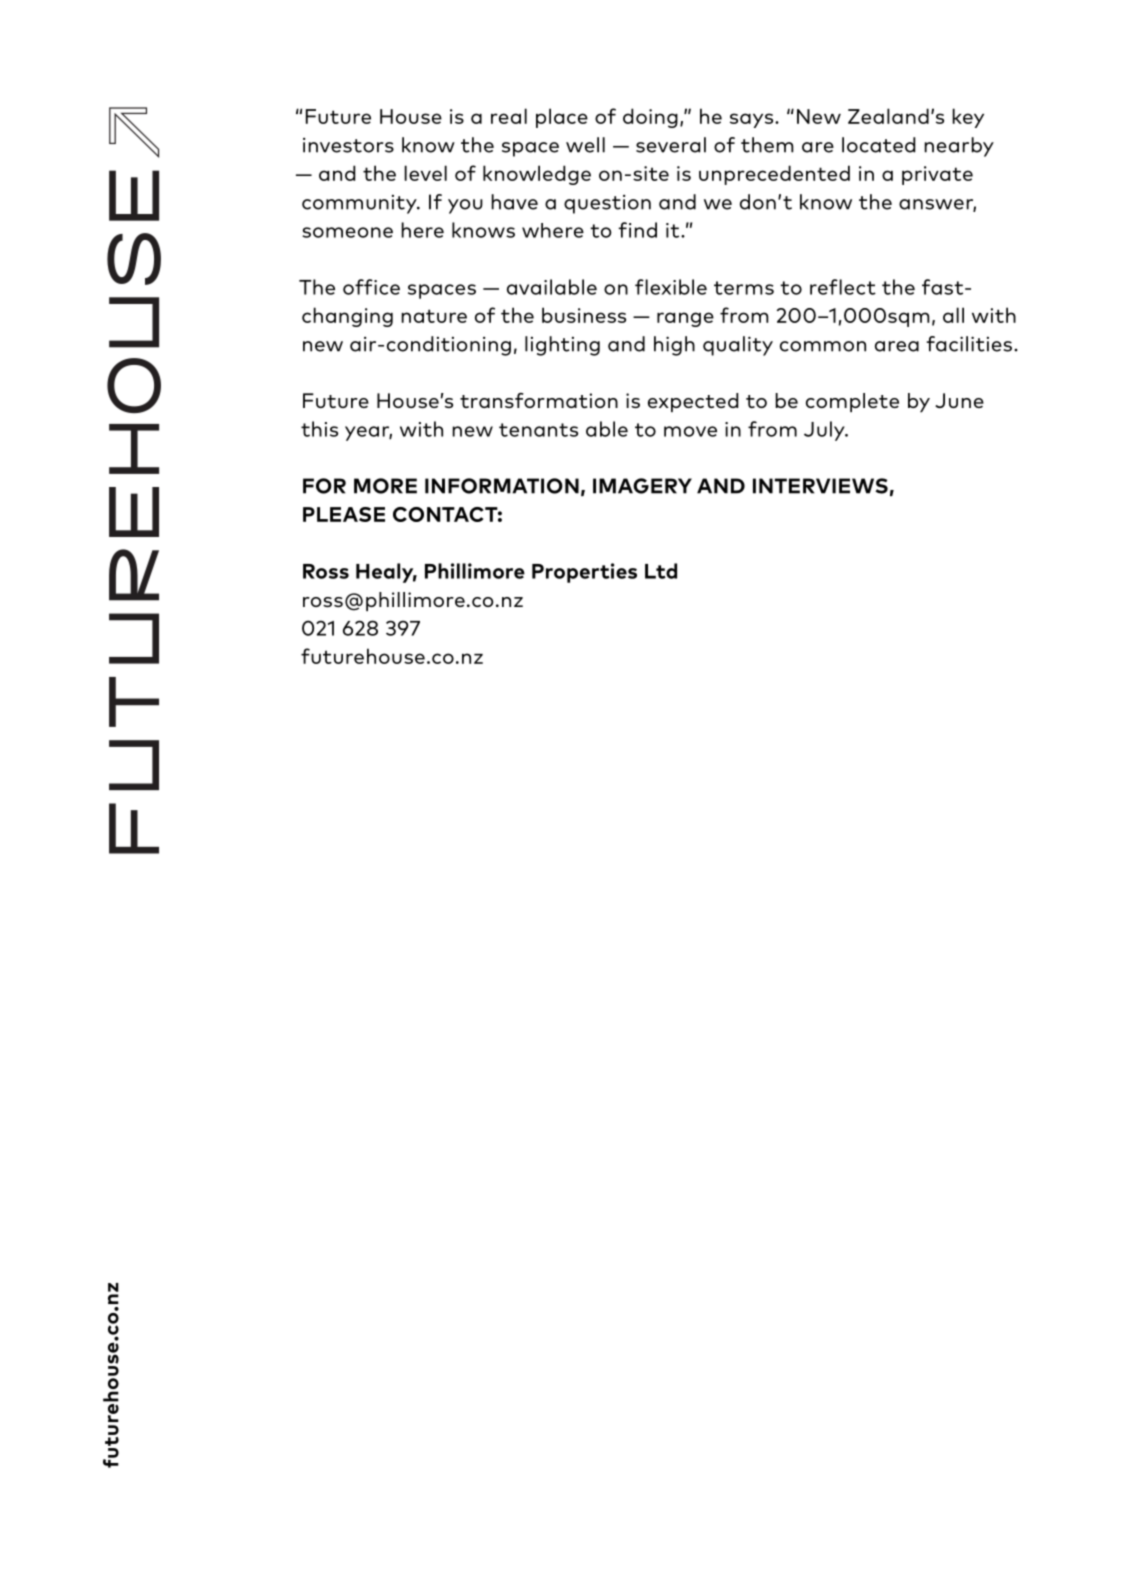 This page has width=1128, height=1595. Describe the element at coordinates (319, 429) in the page. I see `this` at that location.
